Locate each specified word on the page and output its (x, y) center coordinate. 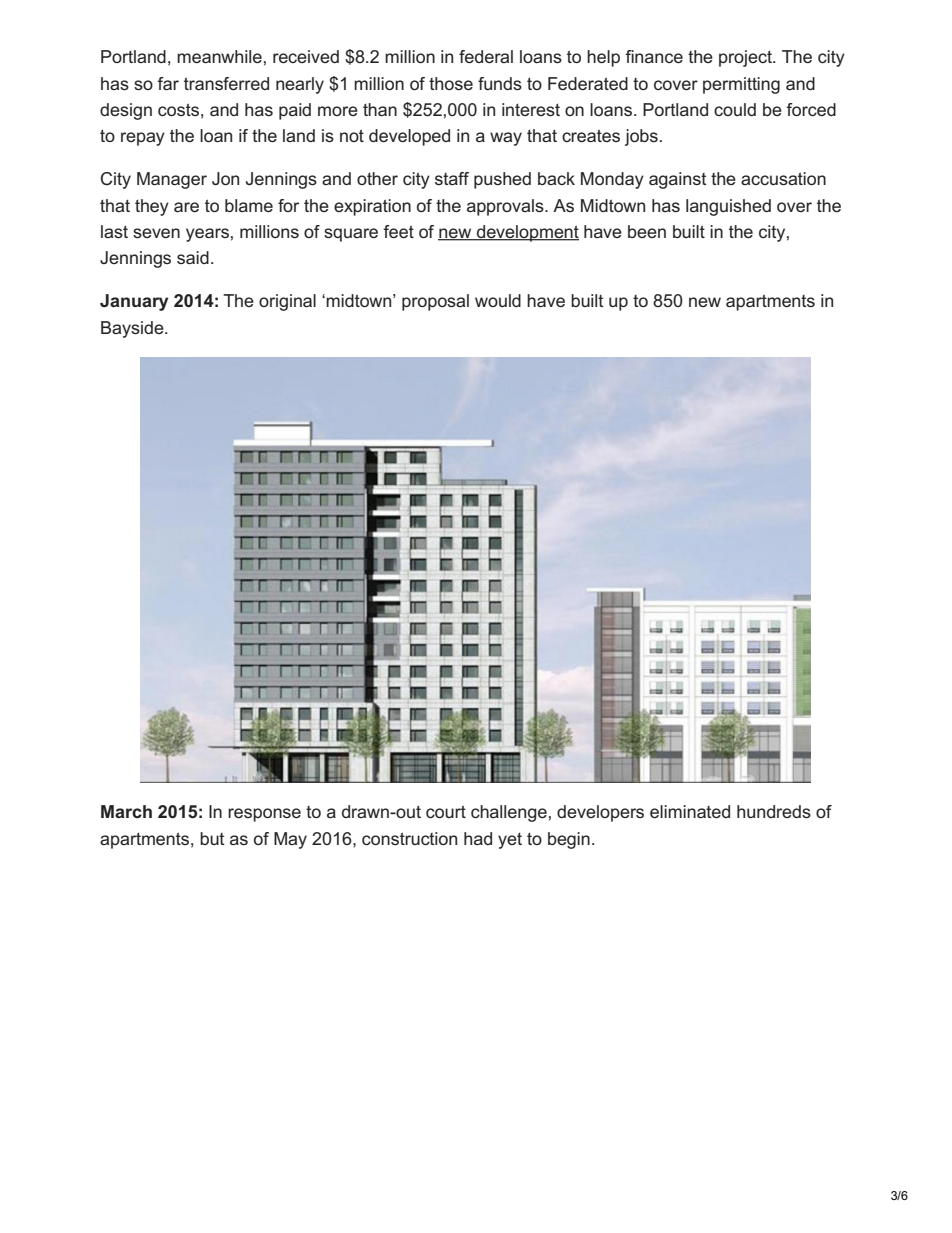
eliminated (690, 811)
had (478, 838)
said (193, 257)
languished (728, 207)
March (126, 811)
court (446, 811)
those (451, 83)
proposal (435, 302)
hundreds (774, 811)
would (498, 300)
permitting (741, 85)
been (647, 231)
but (212, 838)
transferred (226, 83)
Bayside (133, 329)
